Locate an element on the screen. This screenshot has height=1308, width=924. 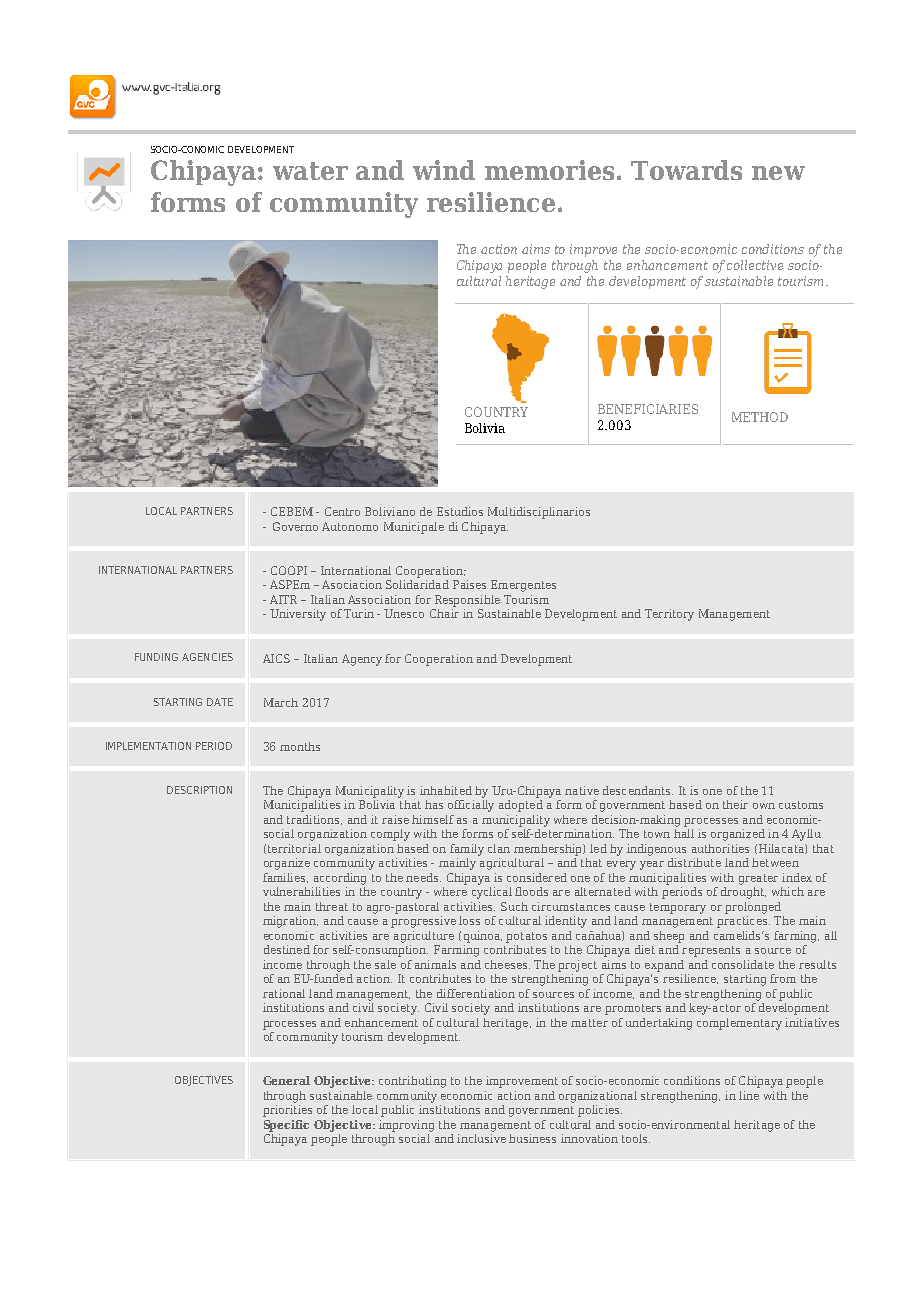
AGENCIES is located at coordinates (207, 657).
